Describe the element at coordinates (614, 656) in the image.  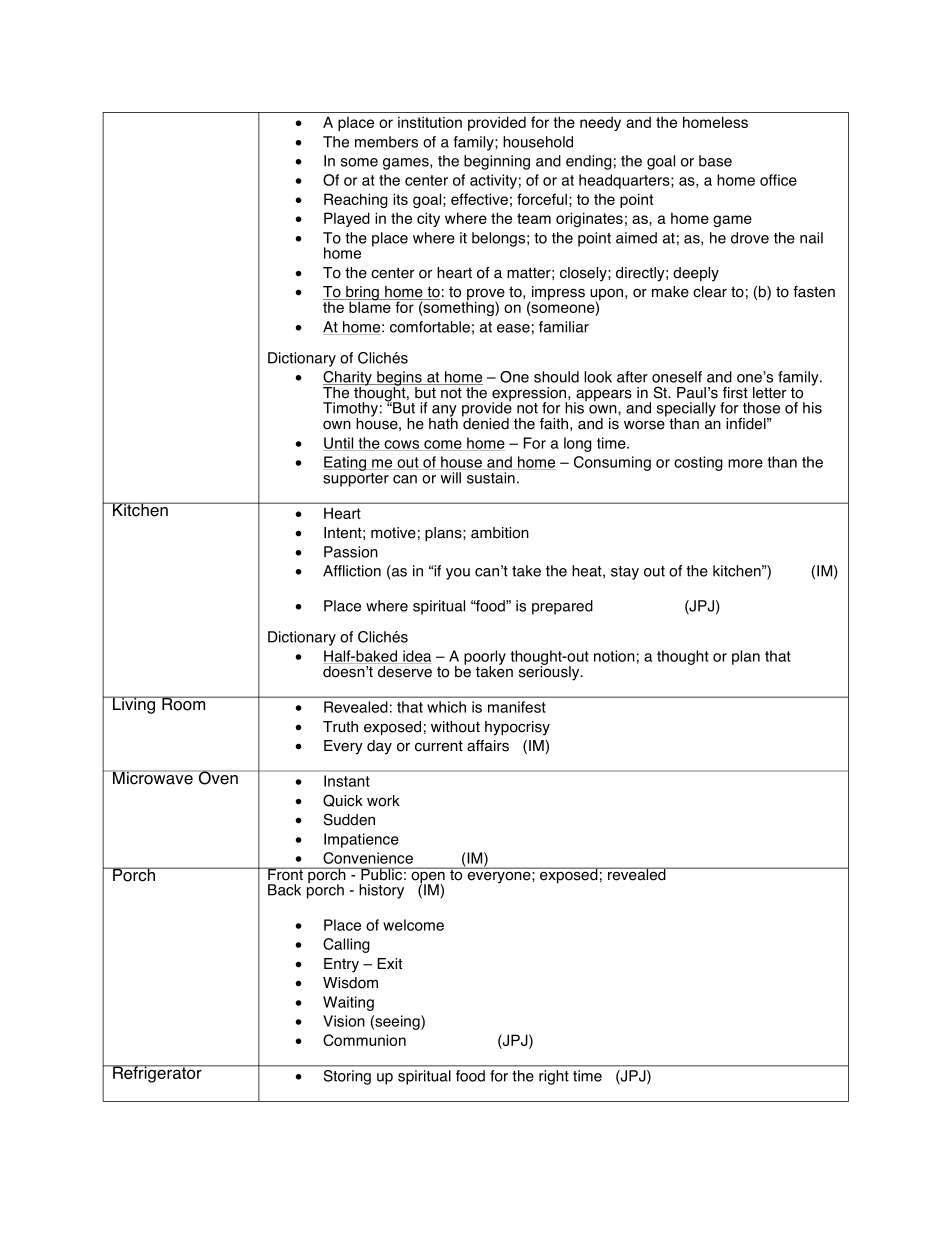
I see `notion` at that location.
